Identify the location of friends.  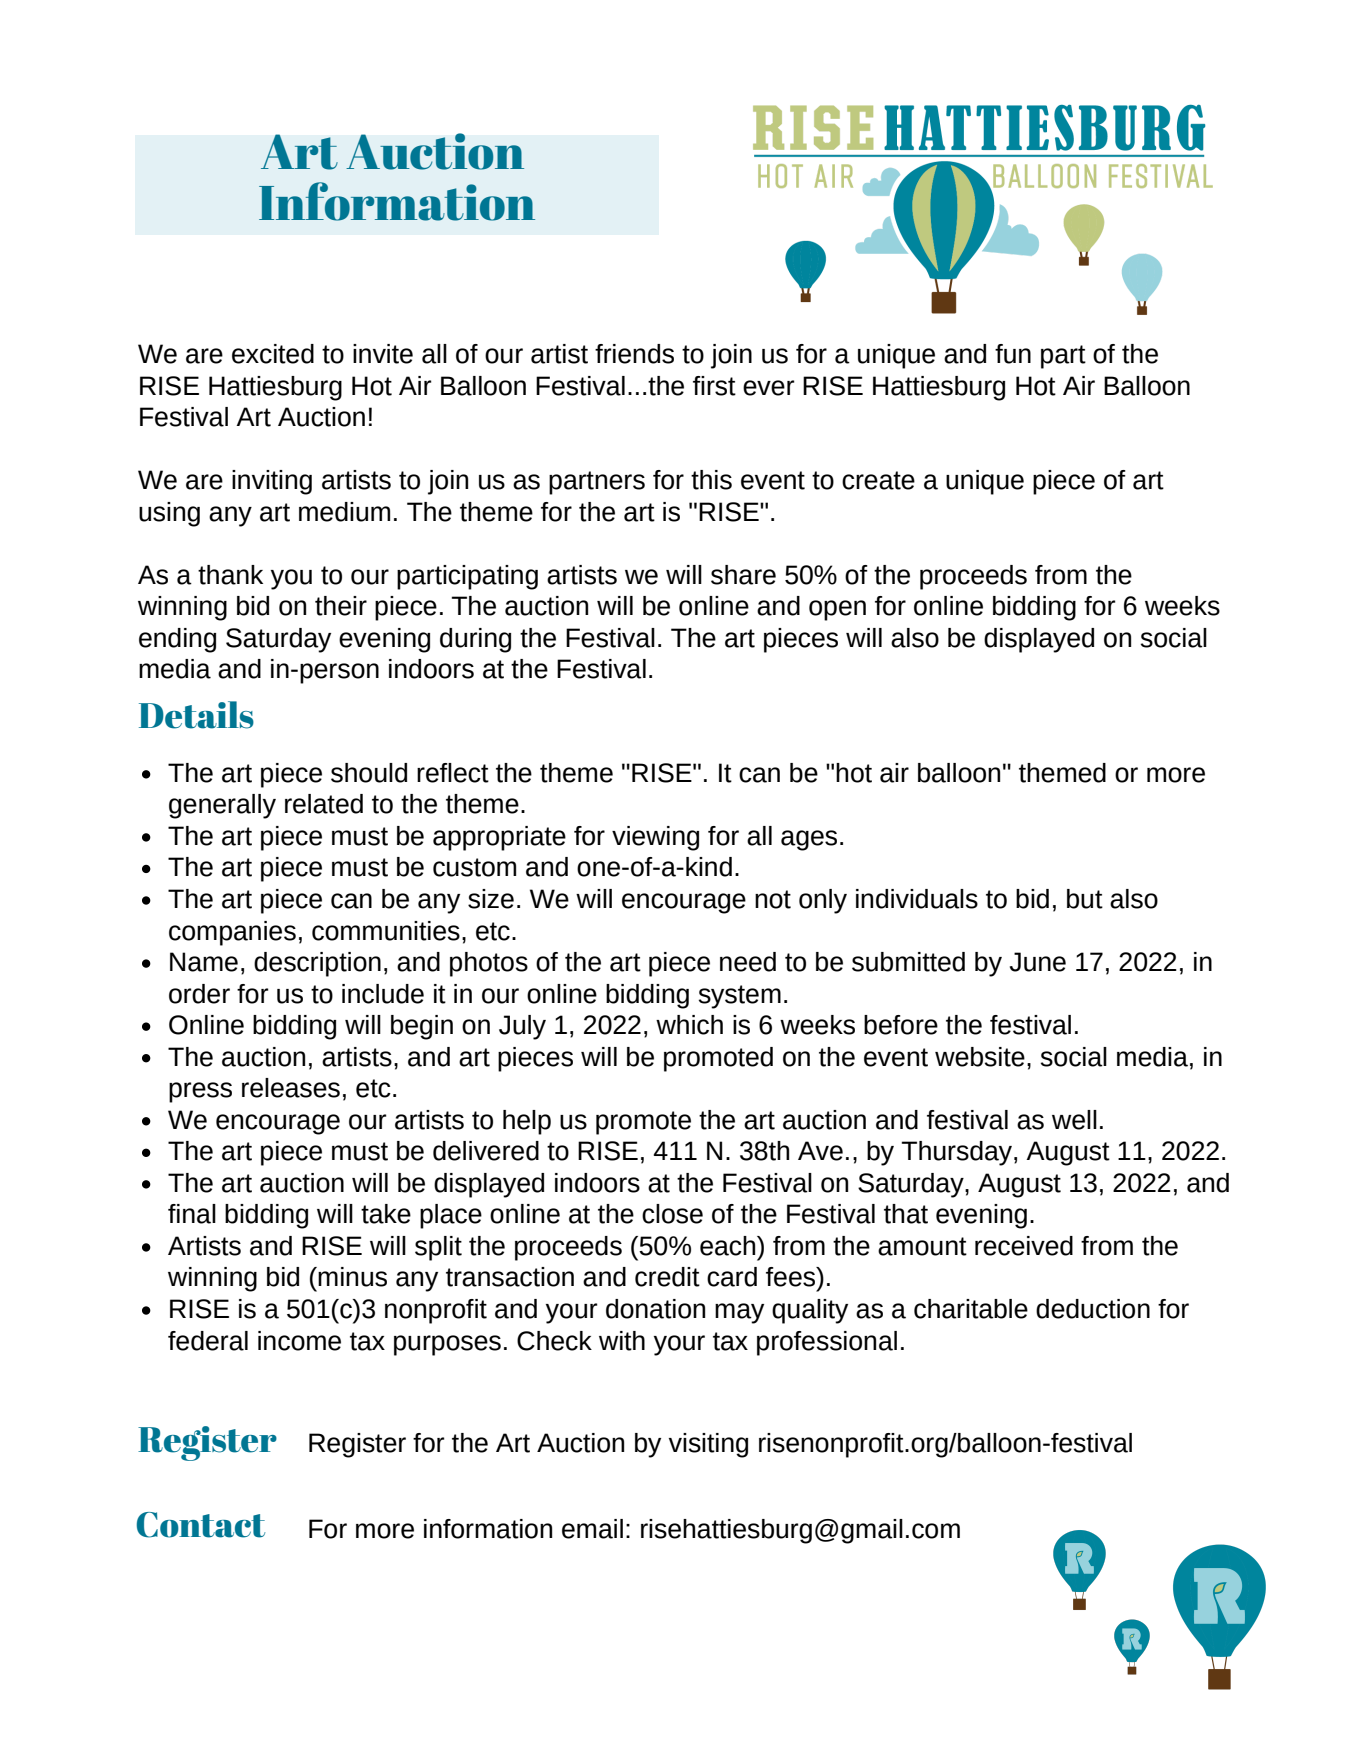
(634, 354).
